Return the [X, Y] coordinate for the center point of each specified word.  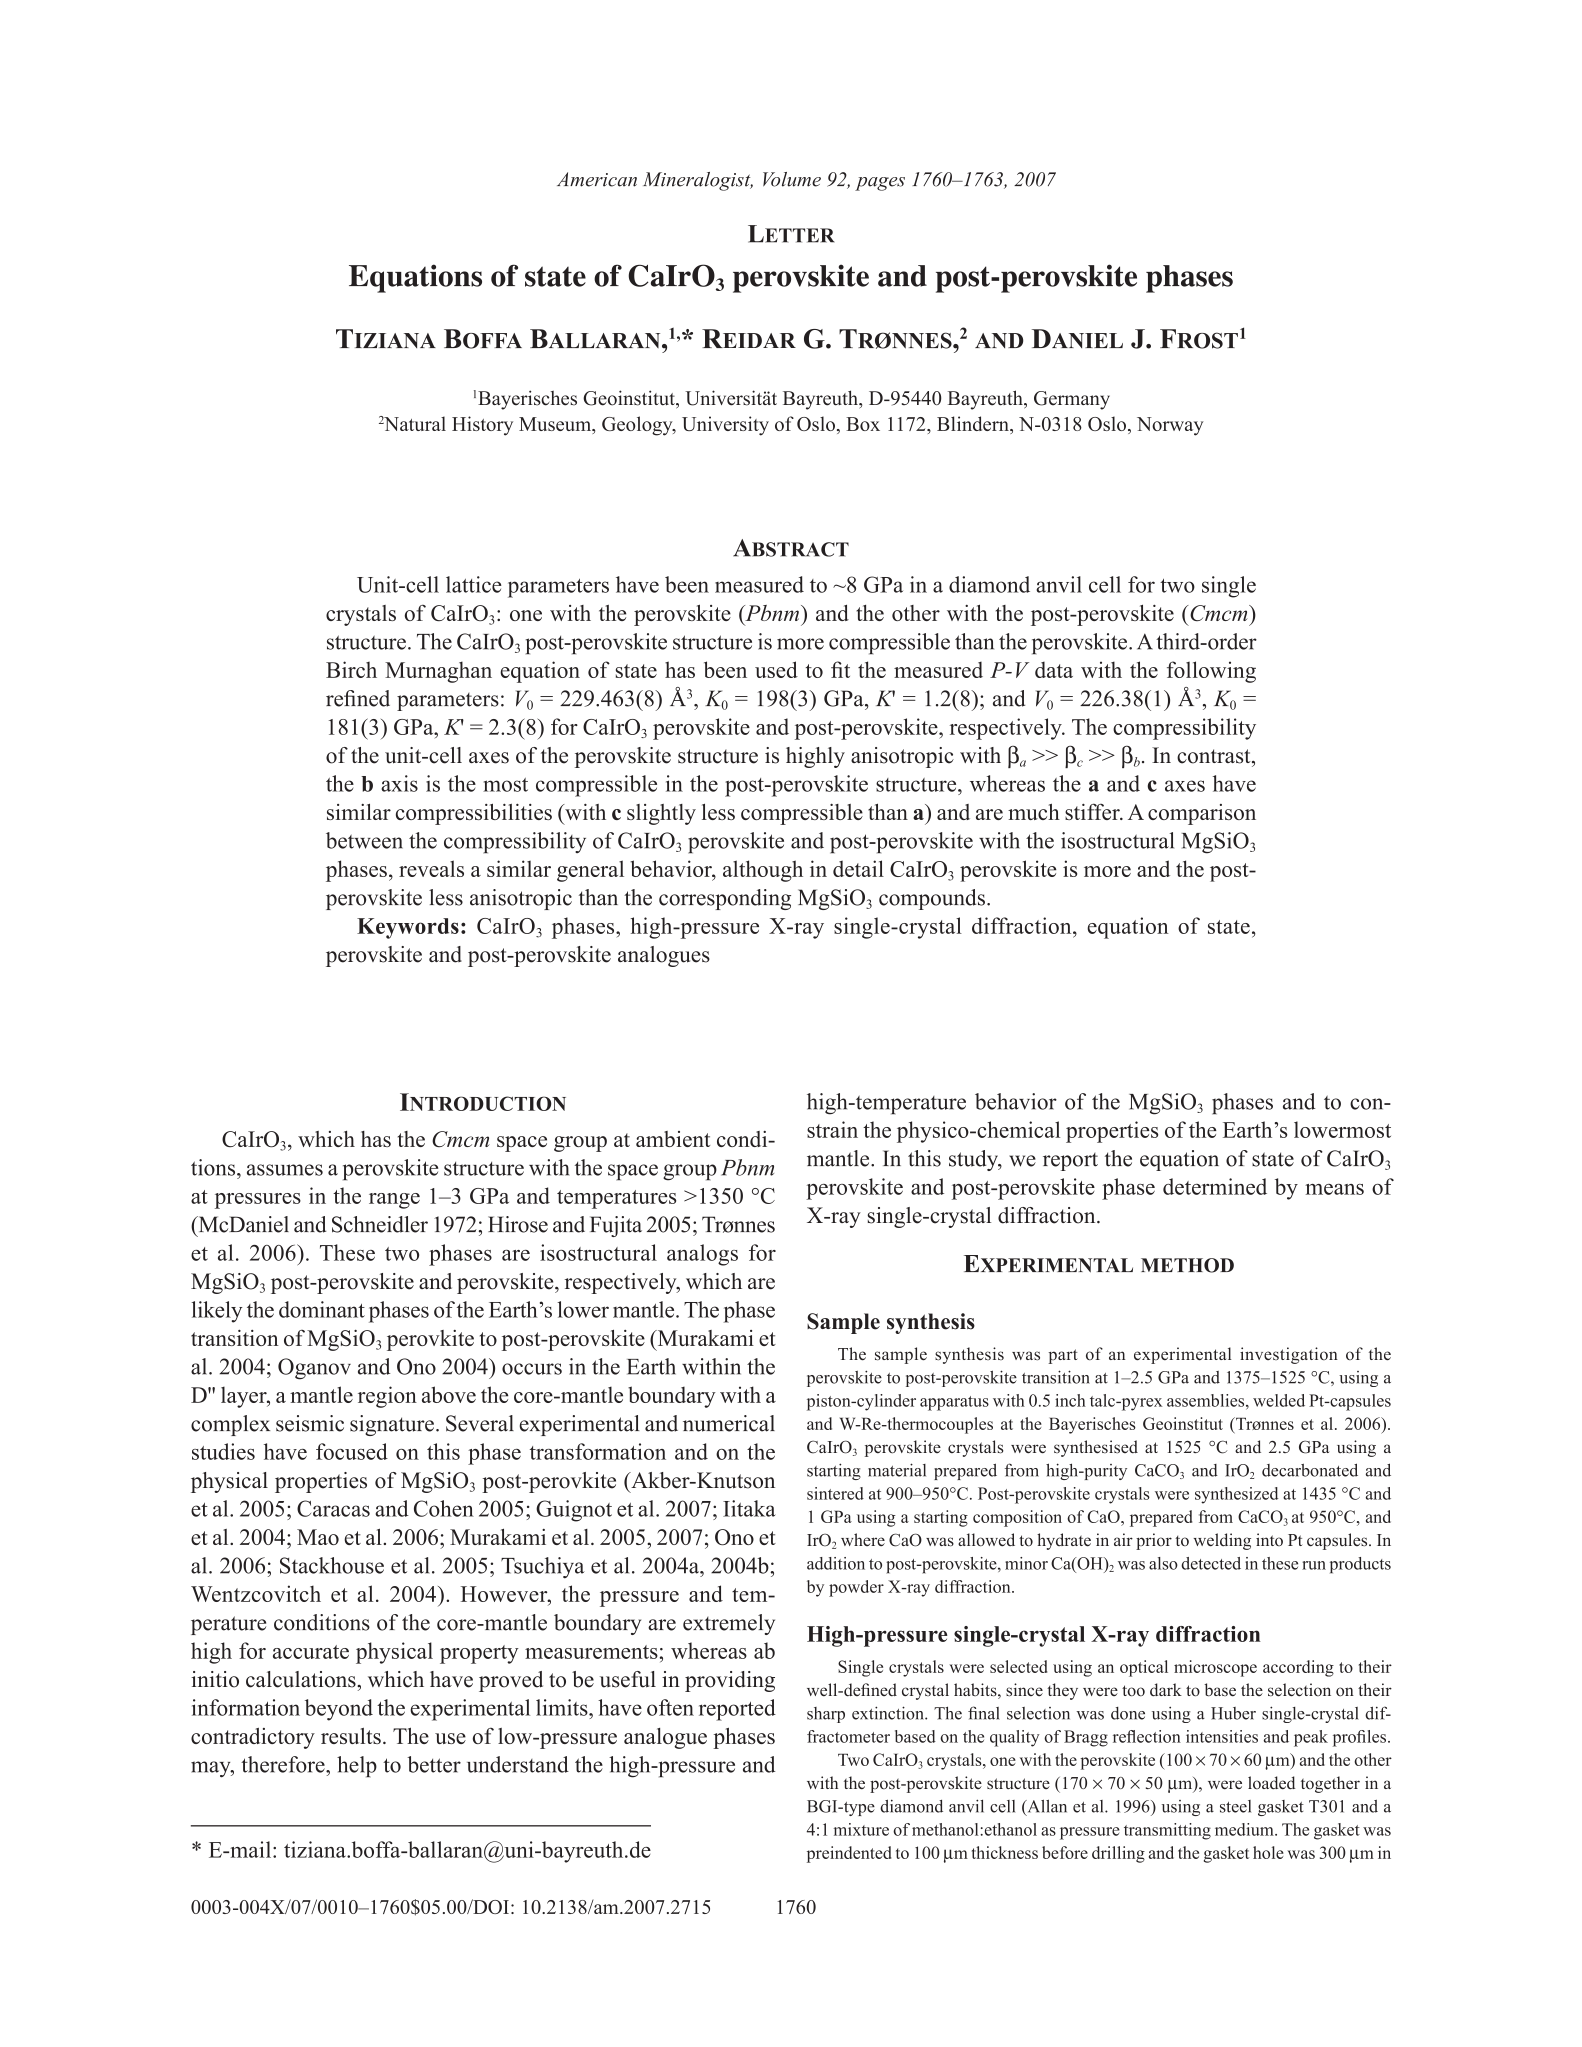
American [597, 179]
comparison [1202, 814]
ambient [673, 1139]
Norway [1170, 426]
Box [863, 424]
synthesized [1236, 1495]
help [357, 1767]
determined [1215, 1186]
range [394, 1201]
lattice [474, 584]
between [364, 840]
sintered [835, 1493]
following [1211, 672]
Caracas [333, 1508]
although [763, 871]
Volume [792, 179]
